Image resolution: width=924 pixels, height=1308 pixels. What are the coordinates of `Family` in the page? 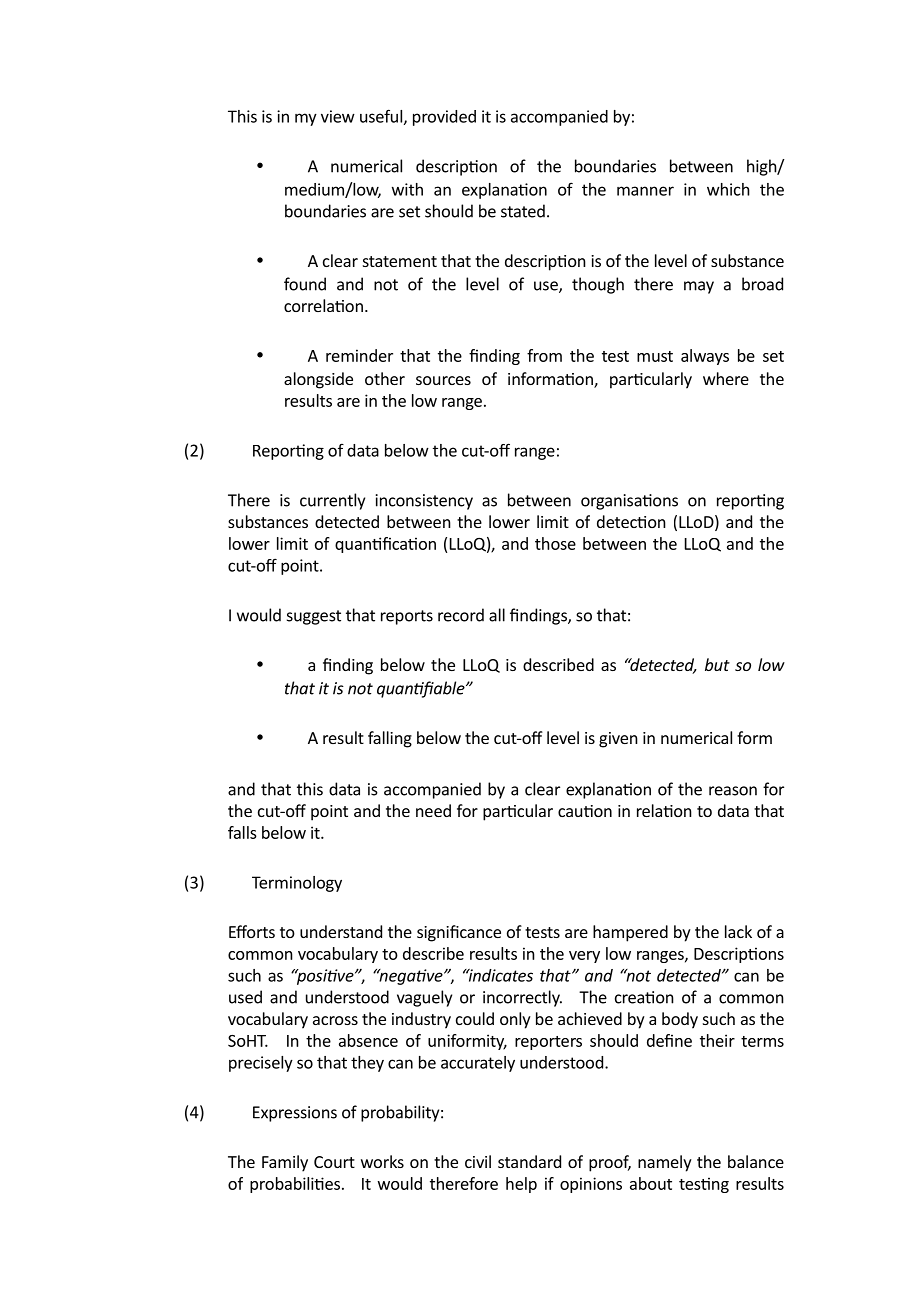 It's located at (285, 1163).
